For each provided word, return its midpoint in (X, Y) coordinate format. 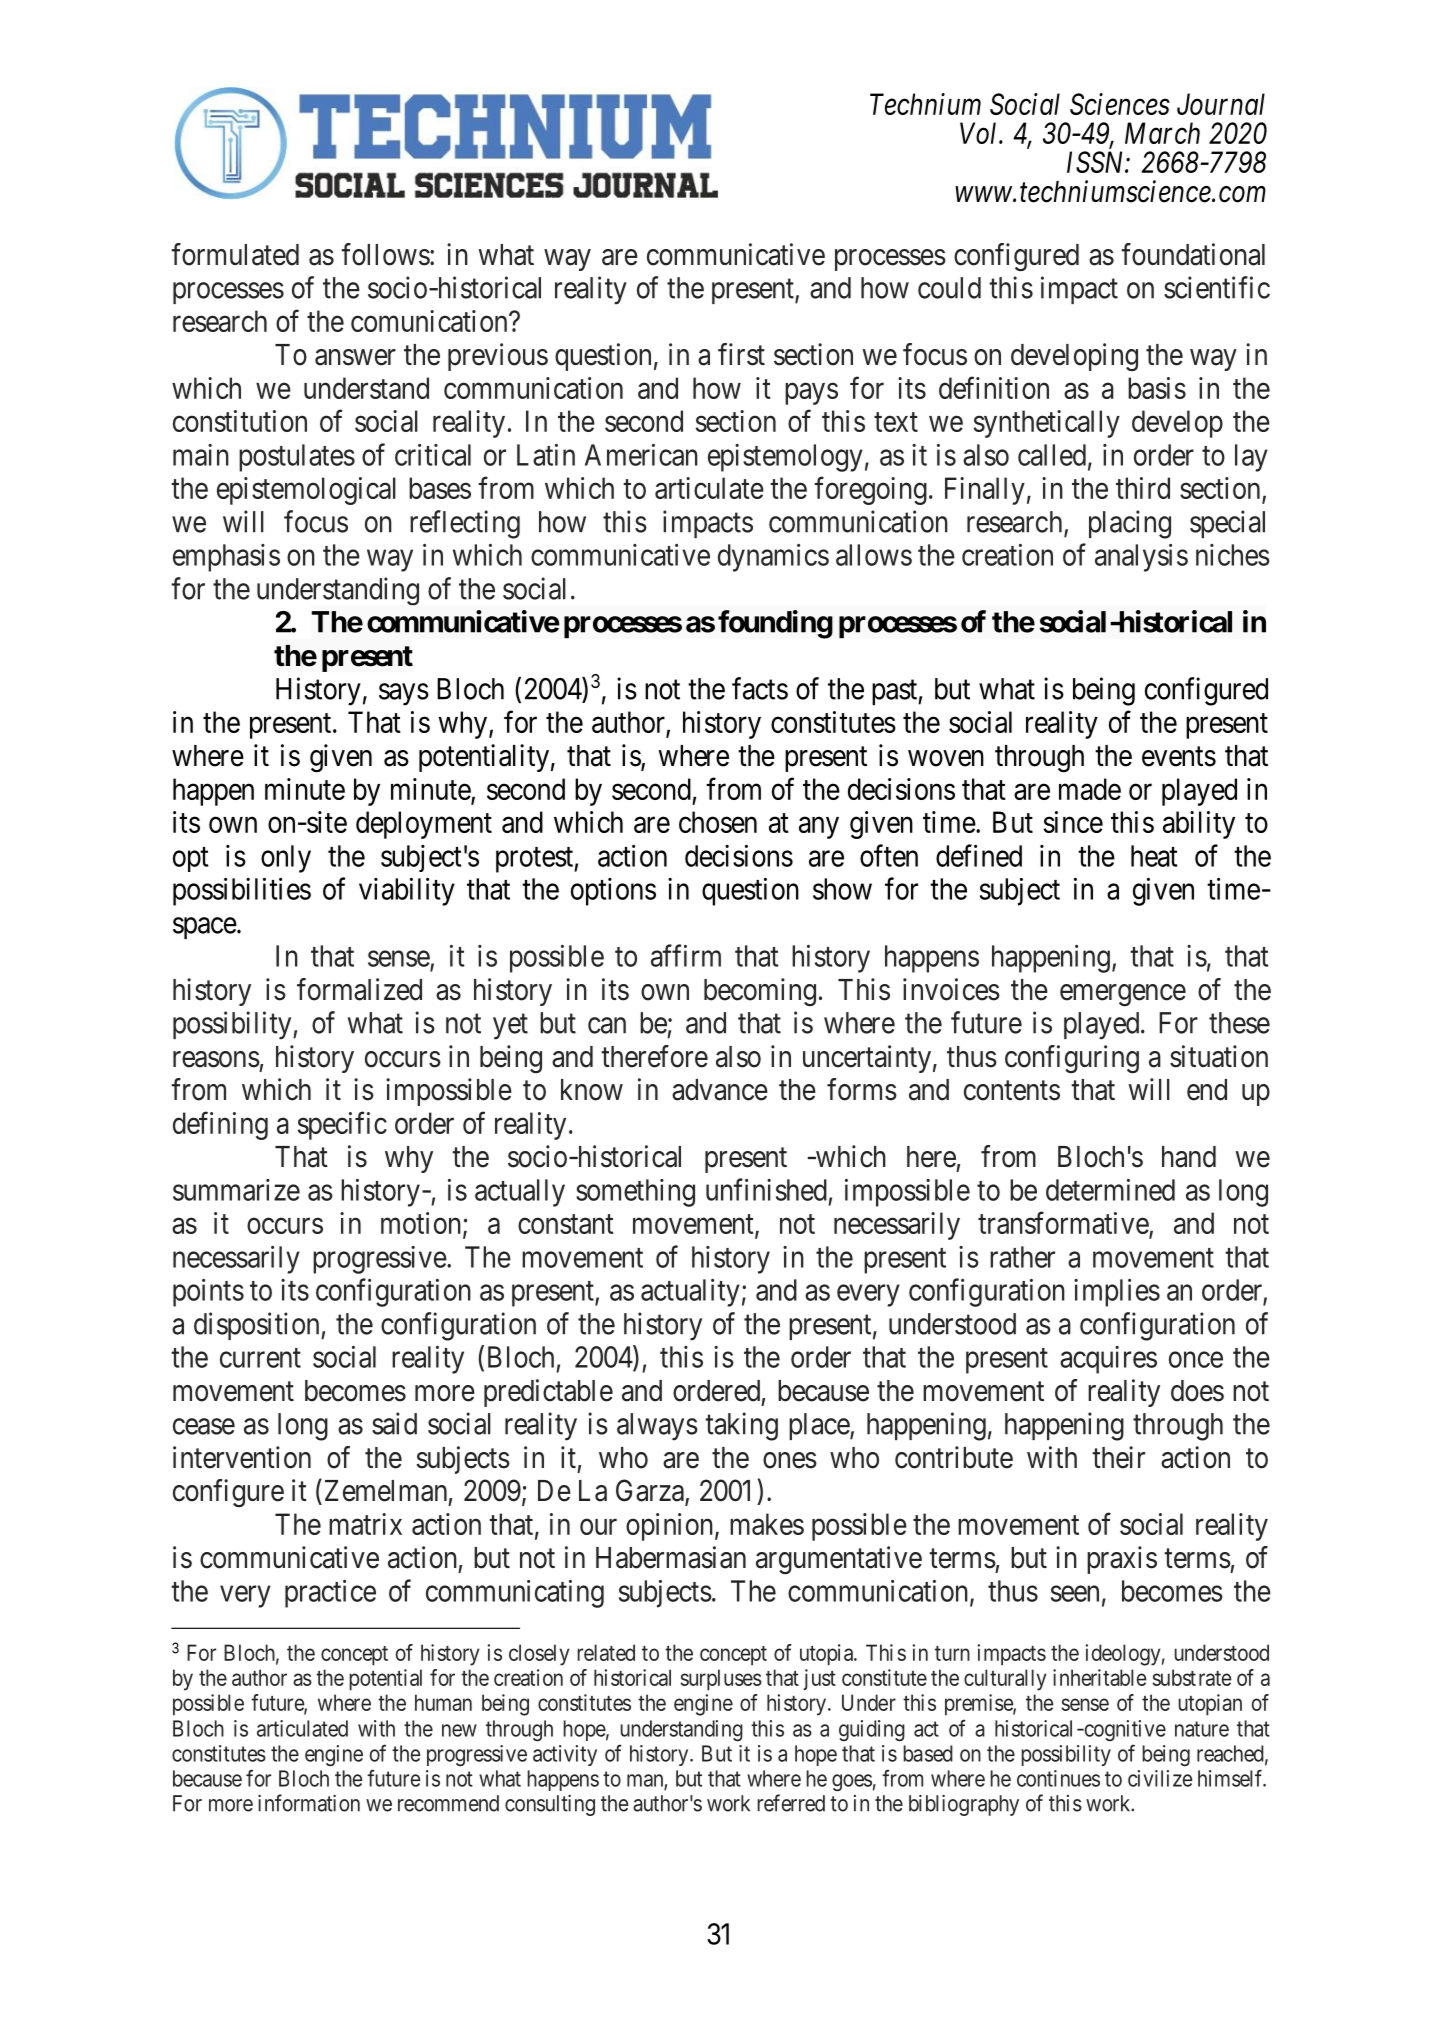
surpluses (721, 1680)
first (741, 354)
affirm (686, 955)
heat (1154, 856)
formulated (235, 254)
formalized (359, 989)
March (1162, 133)
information (309, 1803)
